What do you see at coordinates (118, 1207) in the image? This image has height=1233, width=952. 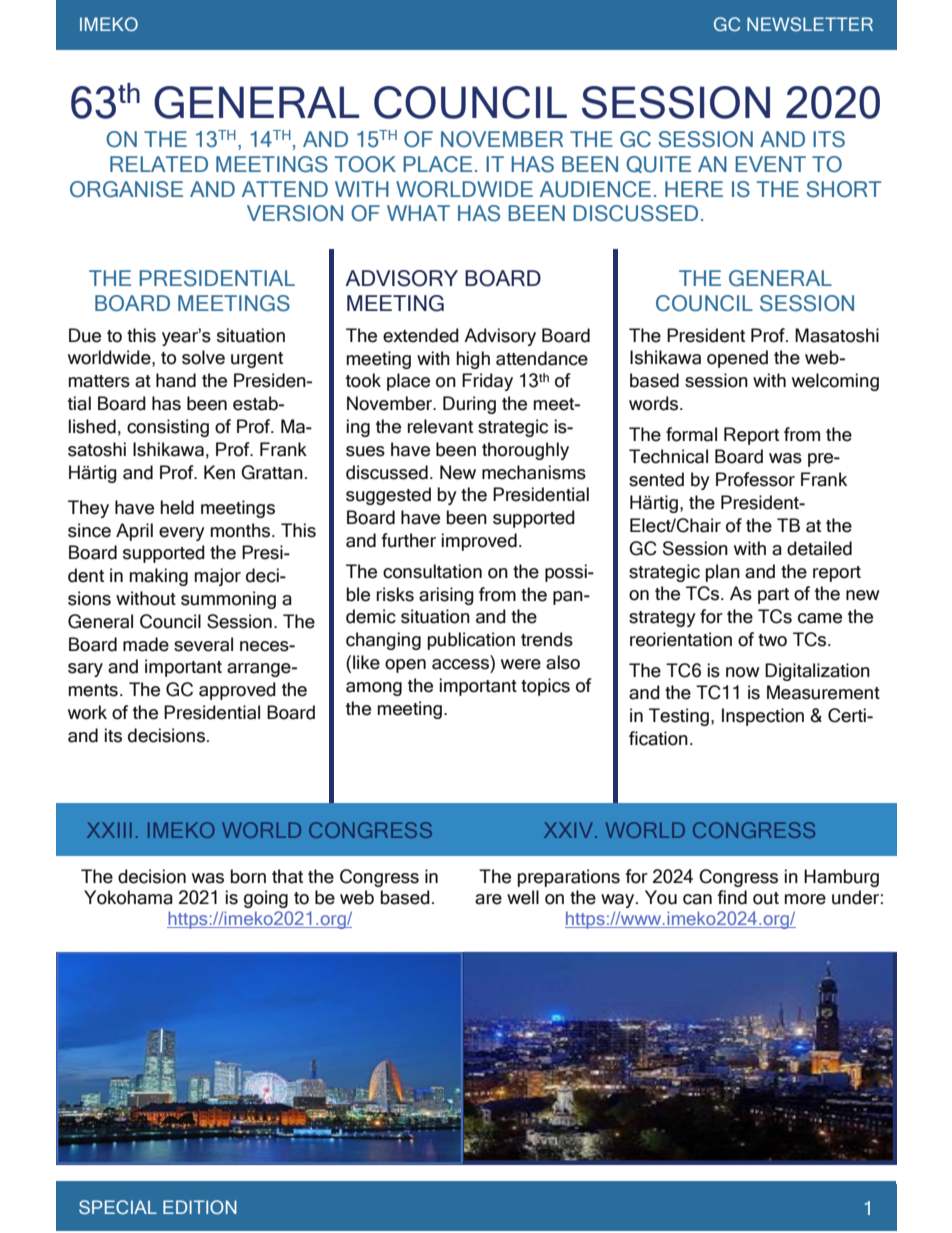 I see `SPECIAL` at bounding box center [118, 1207].
